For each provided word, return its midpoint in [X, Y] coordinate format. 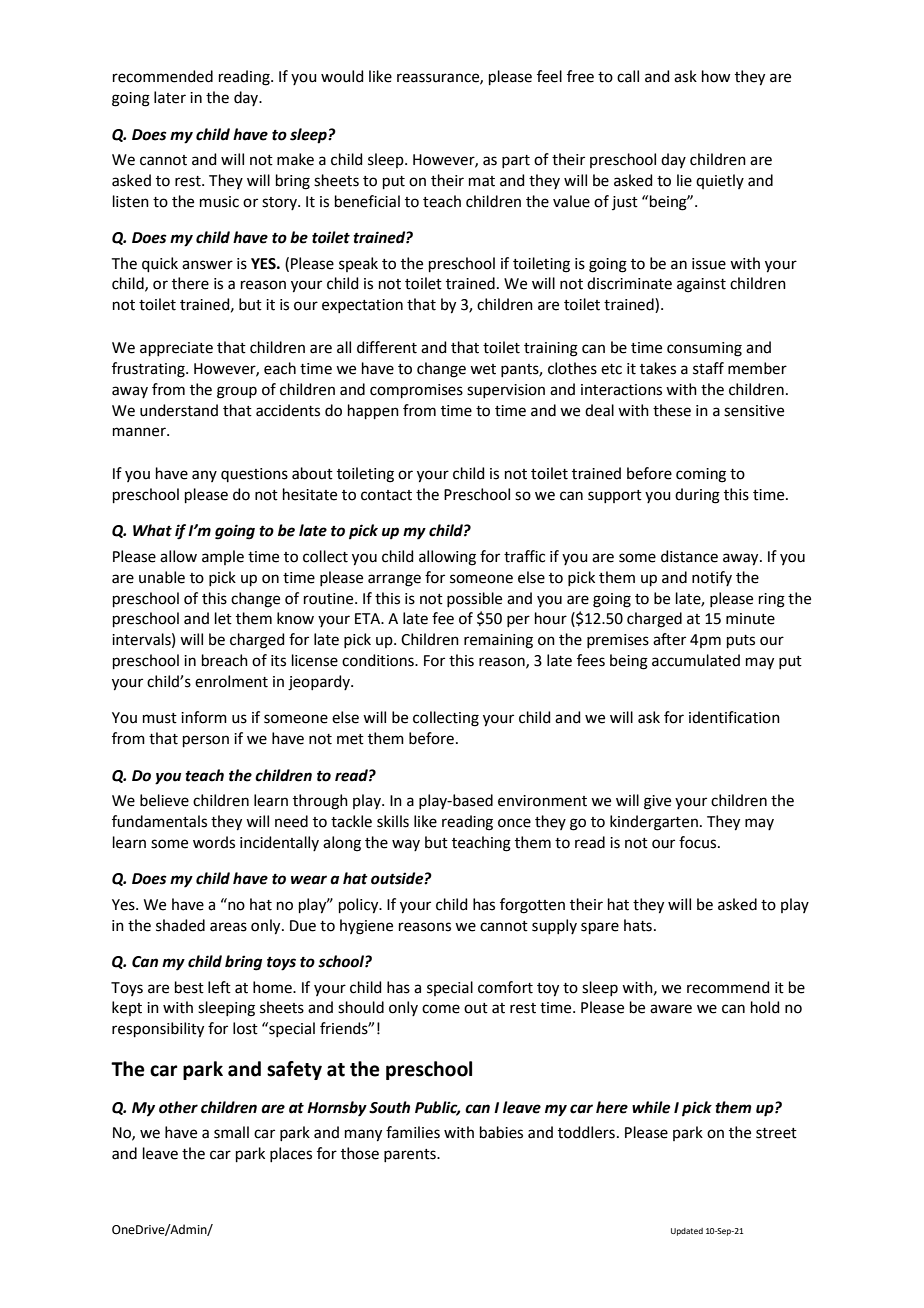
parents [411, 1155]
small [231, 1132]
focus [697, 842]
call [628, 76]
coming [701, 475]
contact [386, 495]
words [214, 842]
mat [482, 181]
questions [254, 475]
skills [393, 821]
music [219, 202]
